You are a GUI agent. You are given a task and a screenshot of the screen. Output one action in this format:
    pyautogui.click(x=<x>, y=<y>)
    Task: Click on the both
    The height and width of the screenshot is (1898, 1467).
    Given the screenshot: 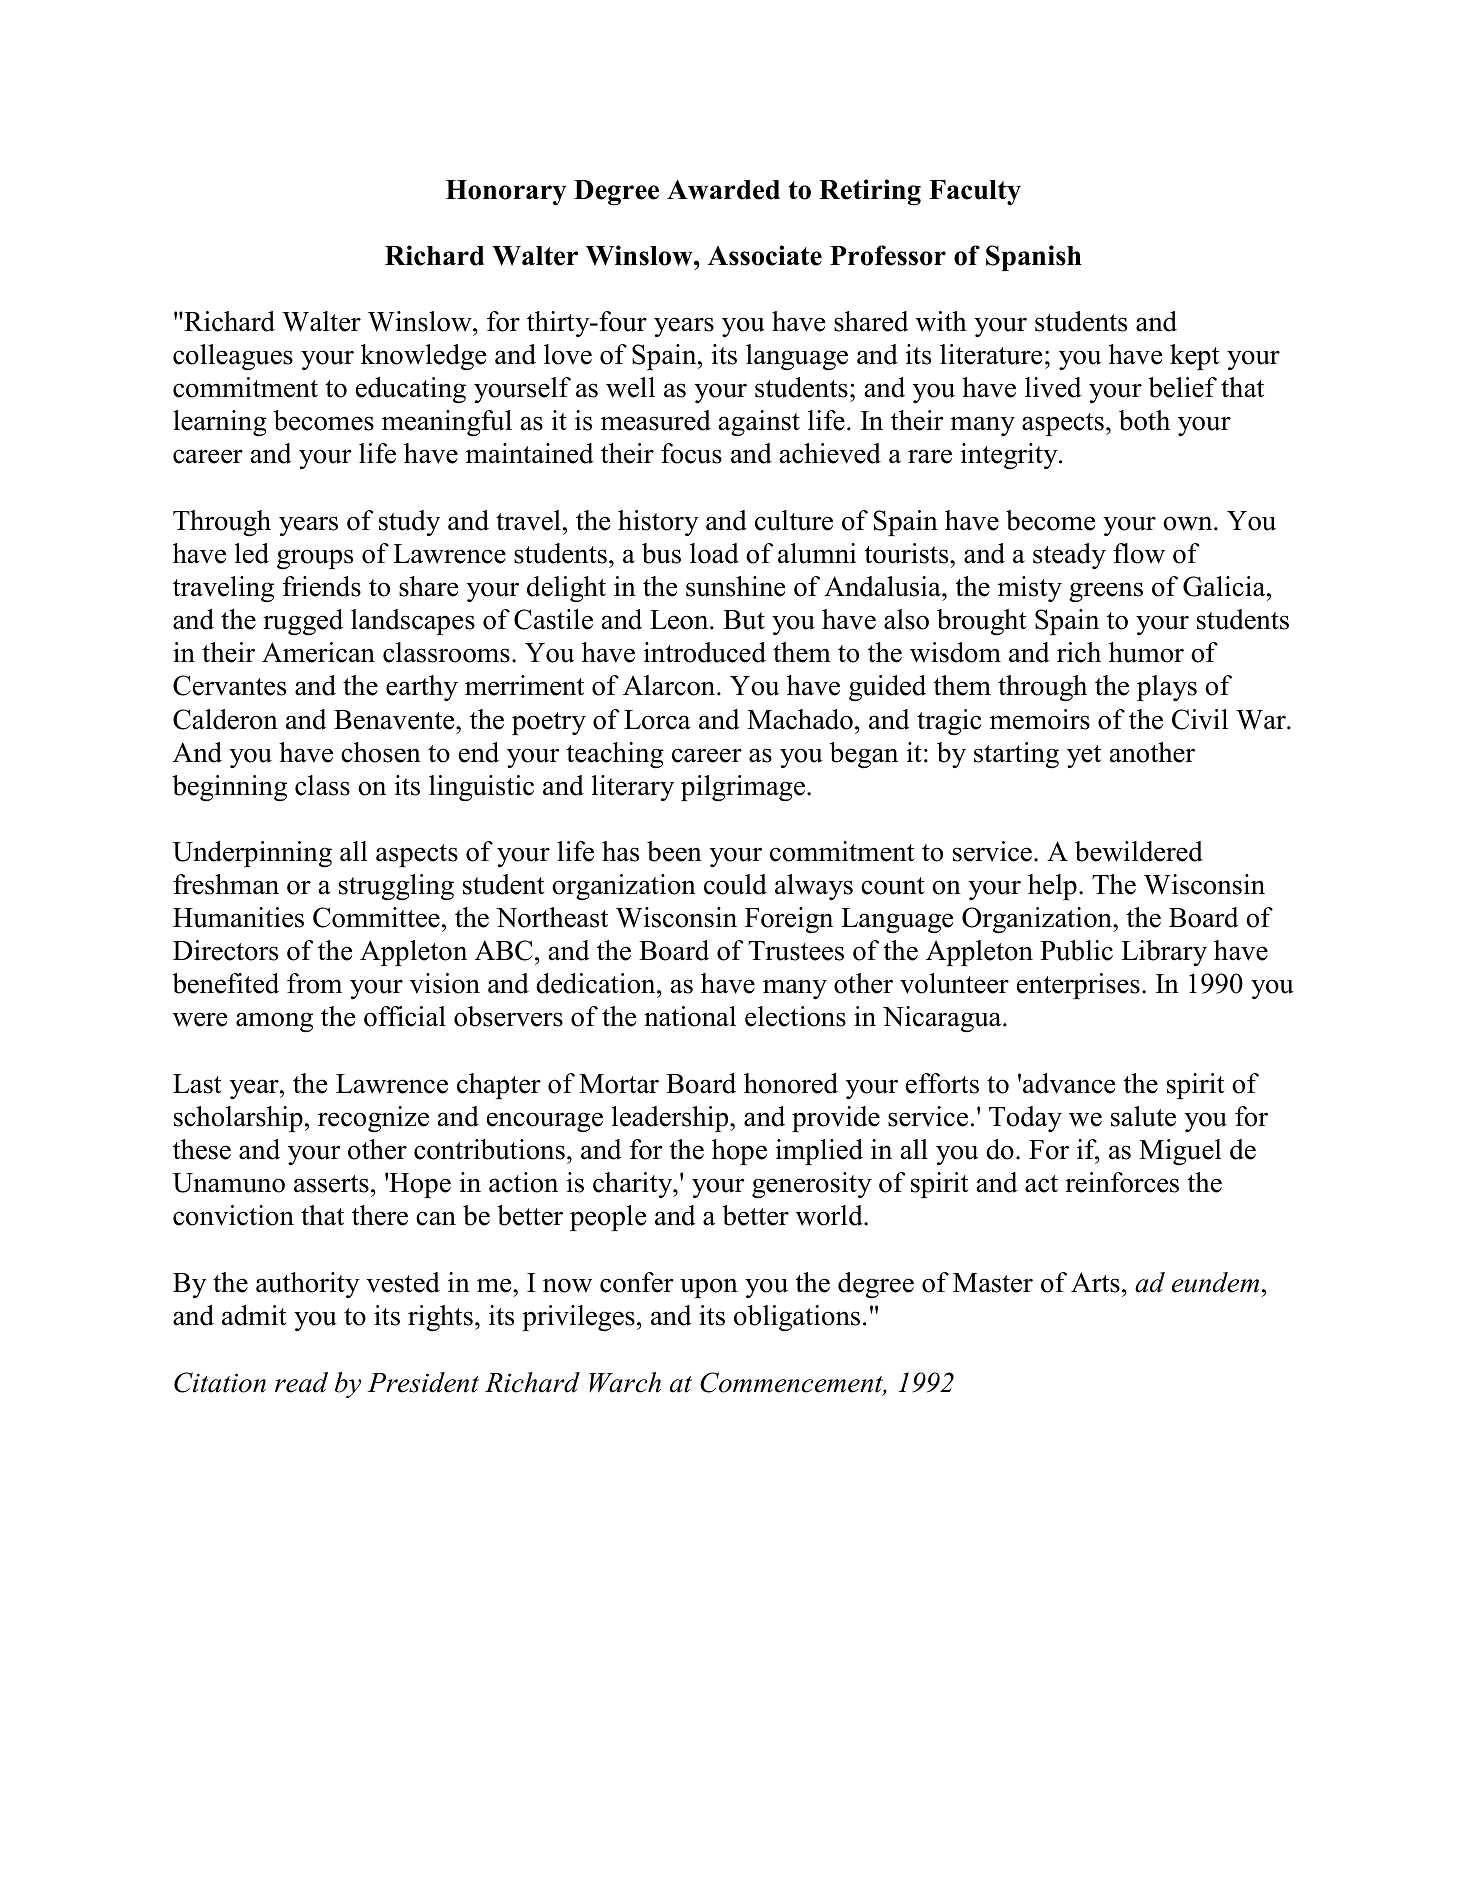 What is the action you would take?
    pyautogui.click(x=1144, y=420)
